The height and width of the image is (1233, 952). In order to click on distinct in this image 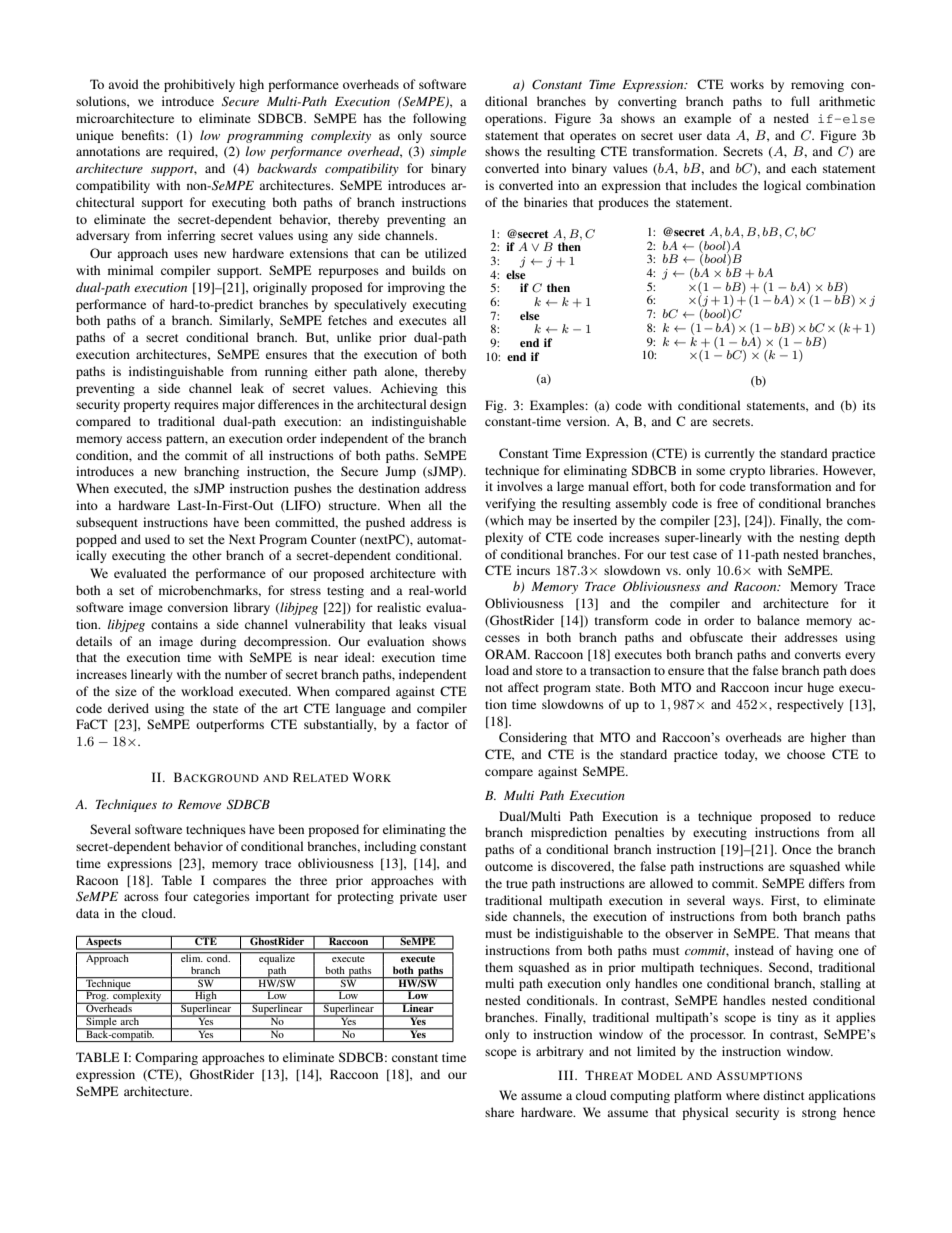, I will do `click(784, 1095)`.
